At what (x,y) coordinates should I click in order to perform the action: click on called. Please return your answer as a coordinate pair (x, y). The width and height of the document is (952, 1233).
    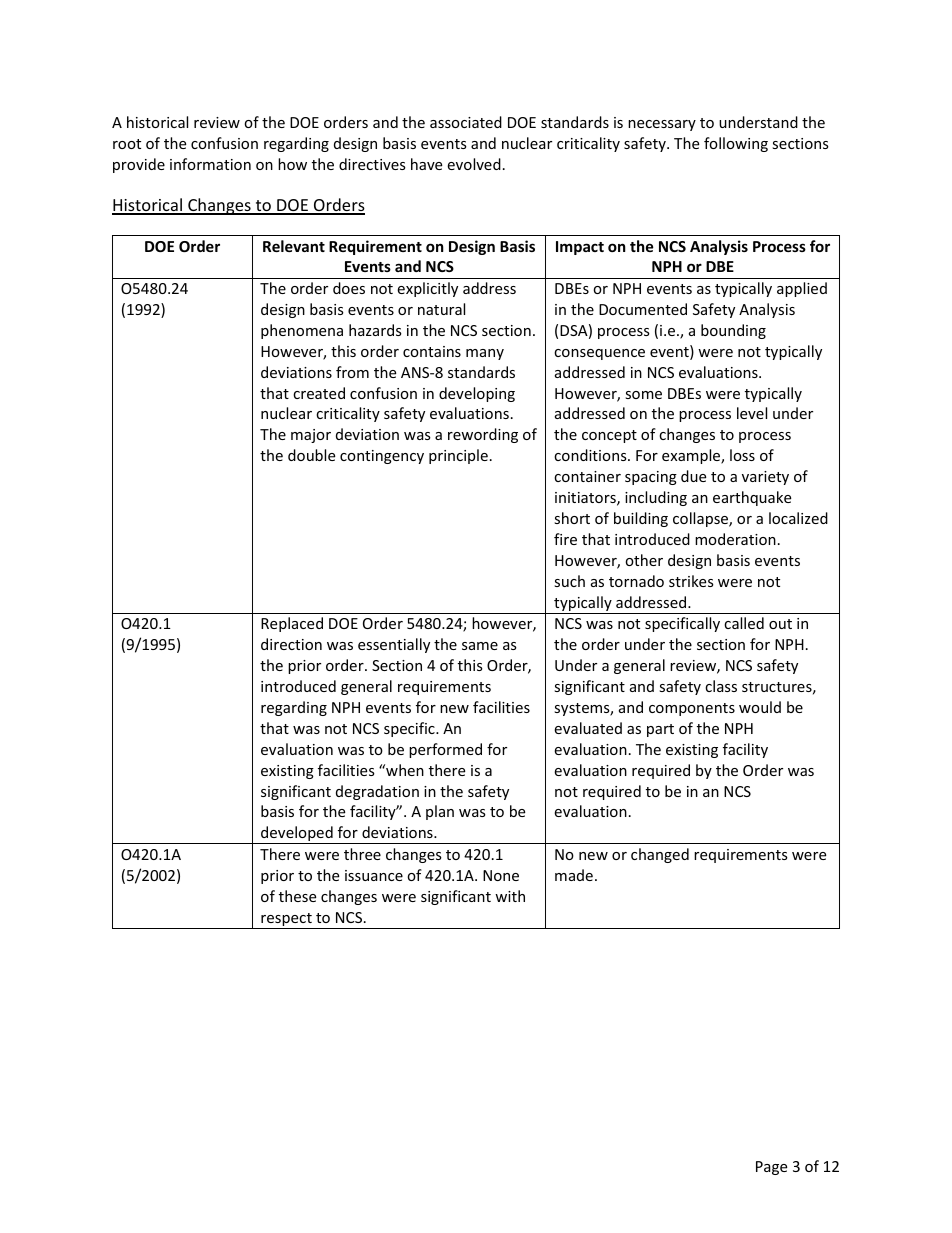
    Looking at the image, I should click on (744, 623).
